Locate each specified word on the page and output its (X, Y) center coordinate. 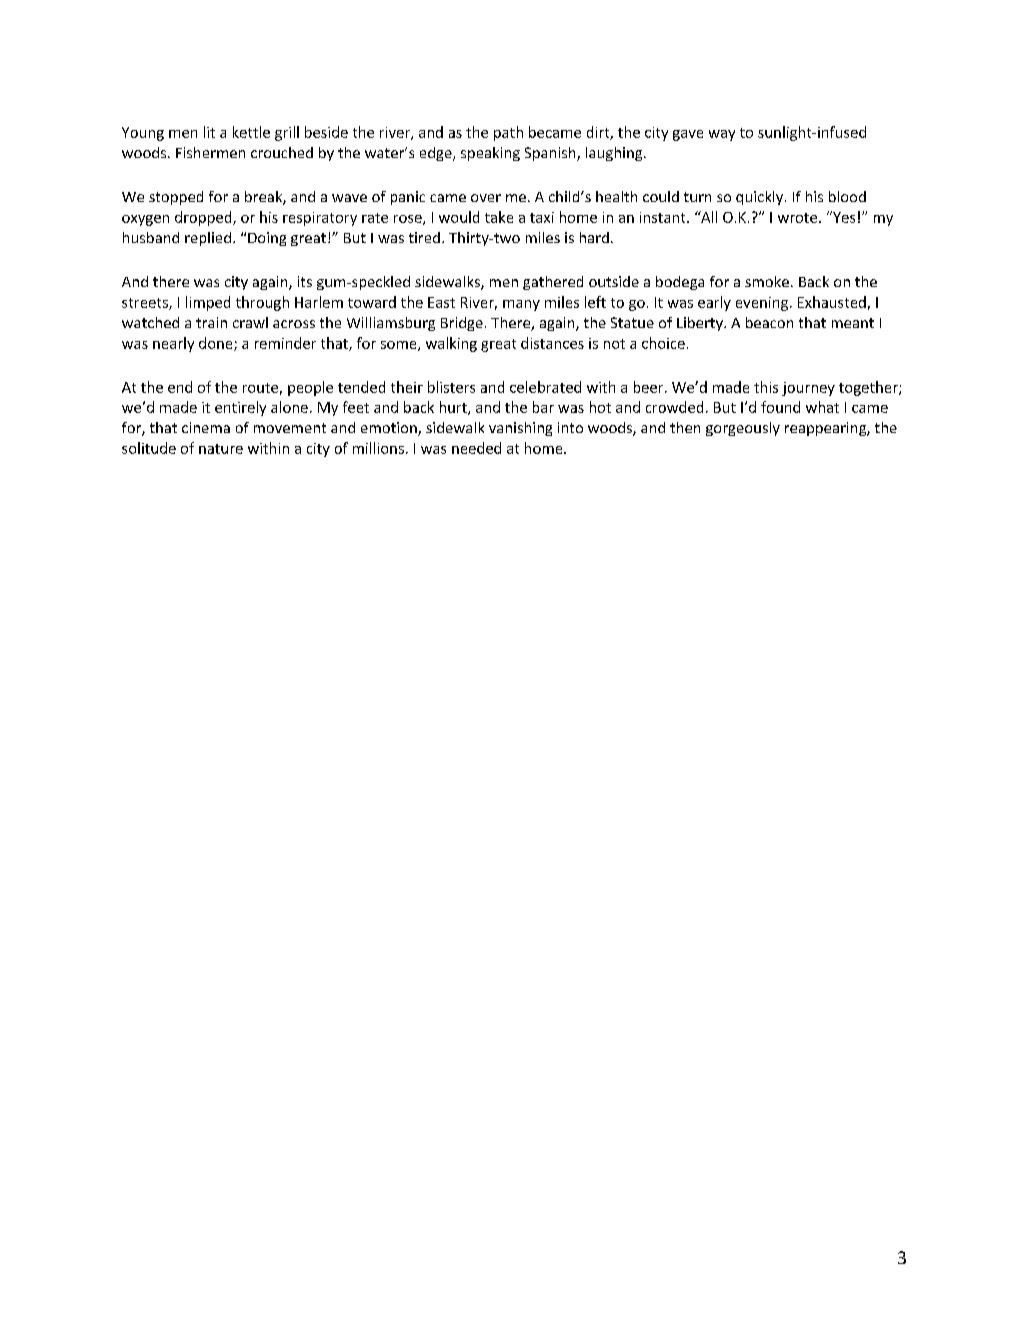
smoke (767, 281)
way (722, 135)
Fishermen (210, 152)
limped (208, 303)
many (521, 305)
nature (221, 449)
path (508, 133)
